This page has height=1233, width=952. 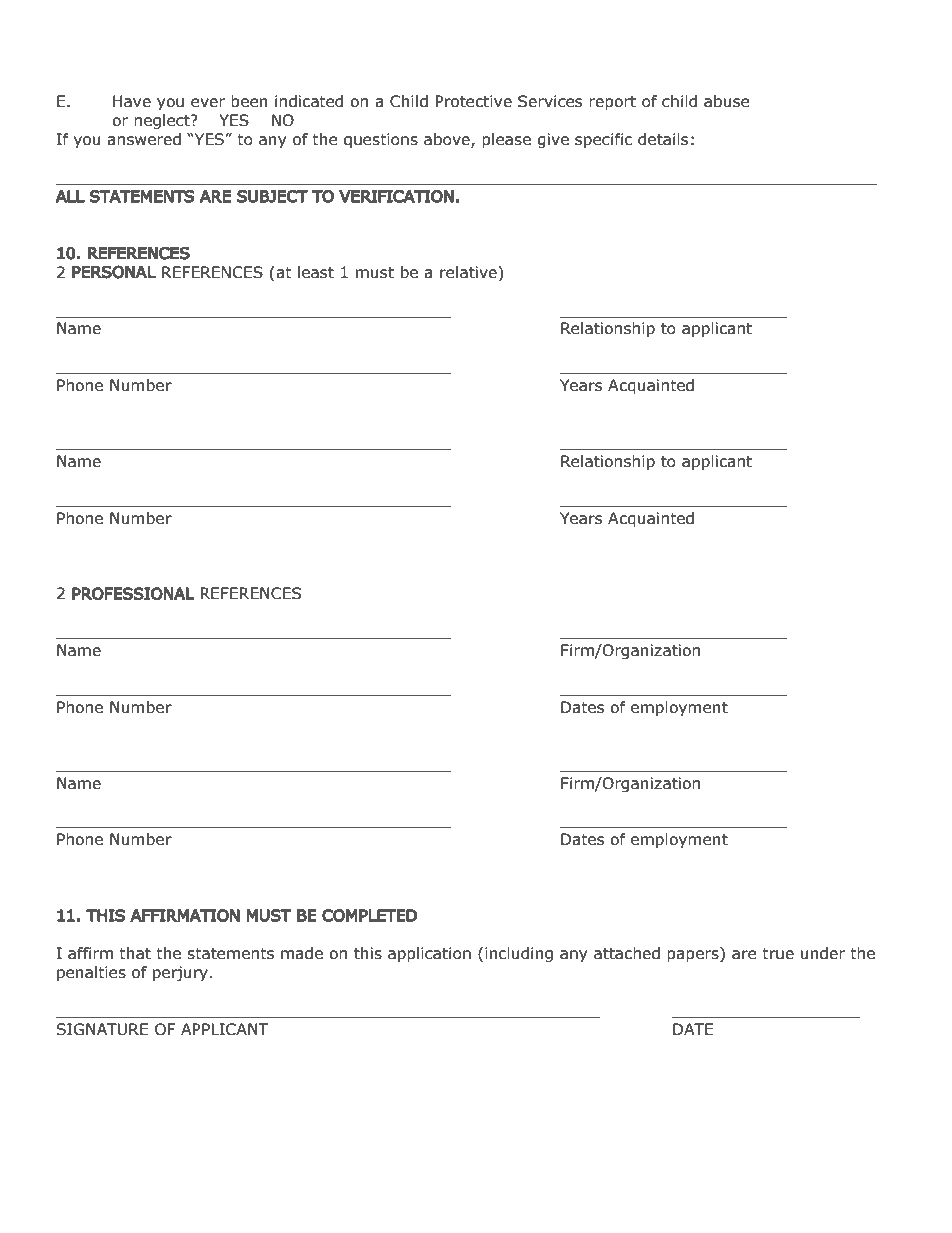 I want to click on neglect, so click(x=163, y=121).
